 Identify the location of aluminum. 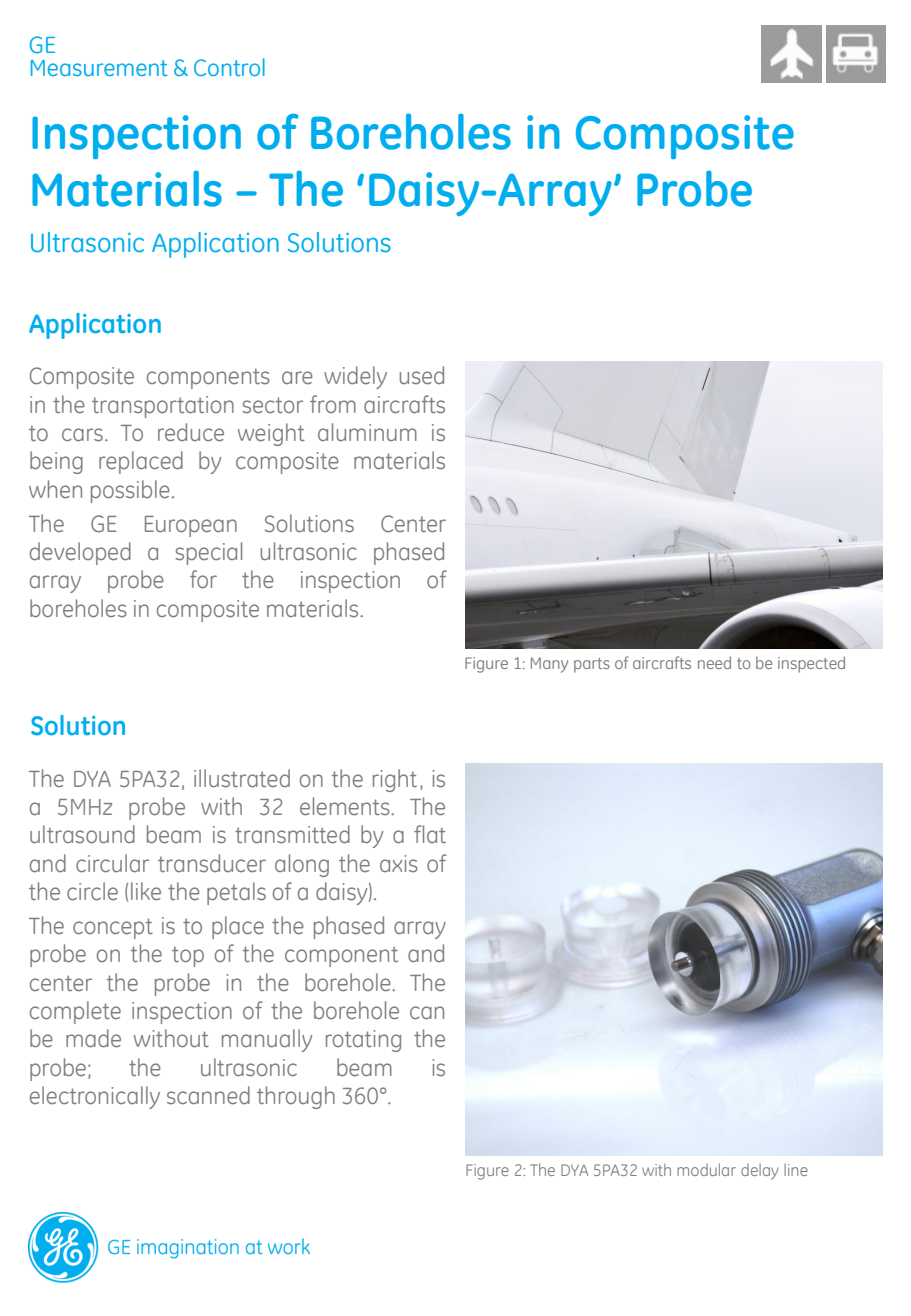
(367, 432).
